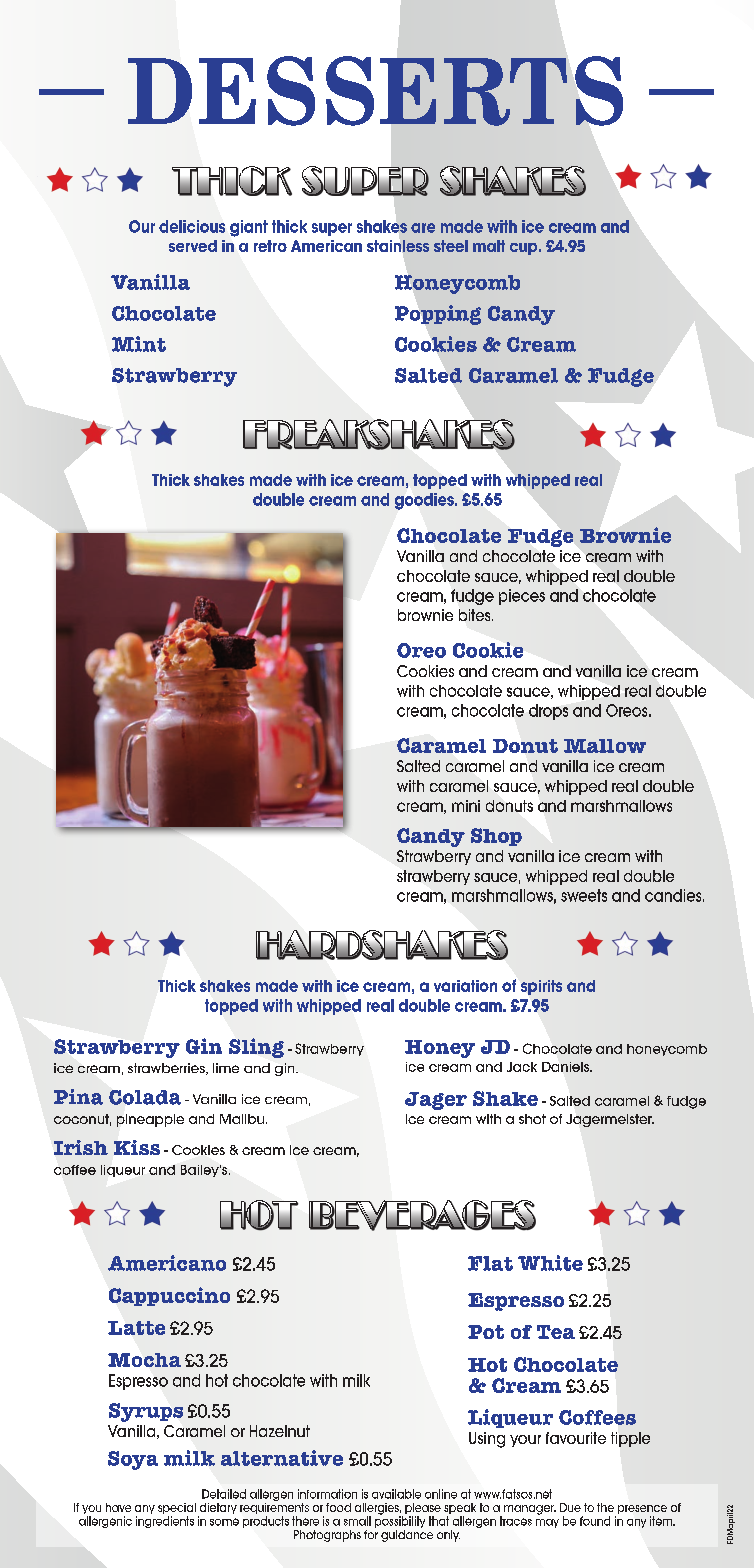 Image resolution: width=754 pixels, height=1568 pixels. What do you see at coordinates (548, 712) in the page?
I see `drops` at bounding box center [548, 712].
